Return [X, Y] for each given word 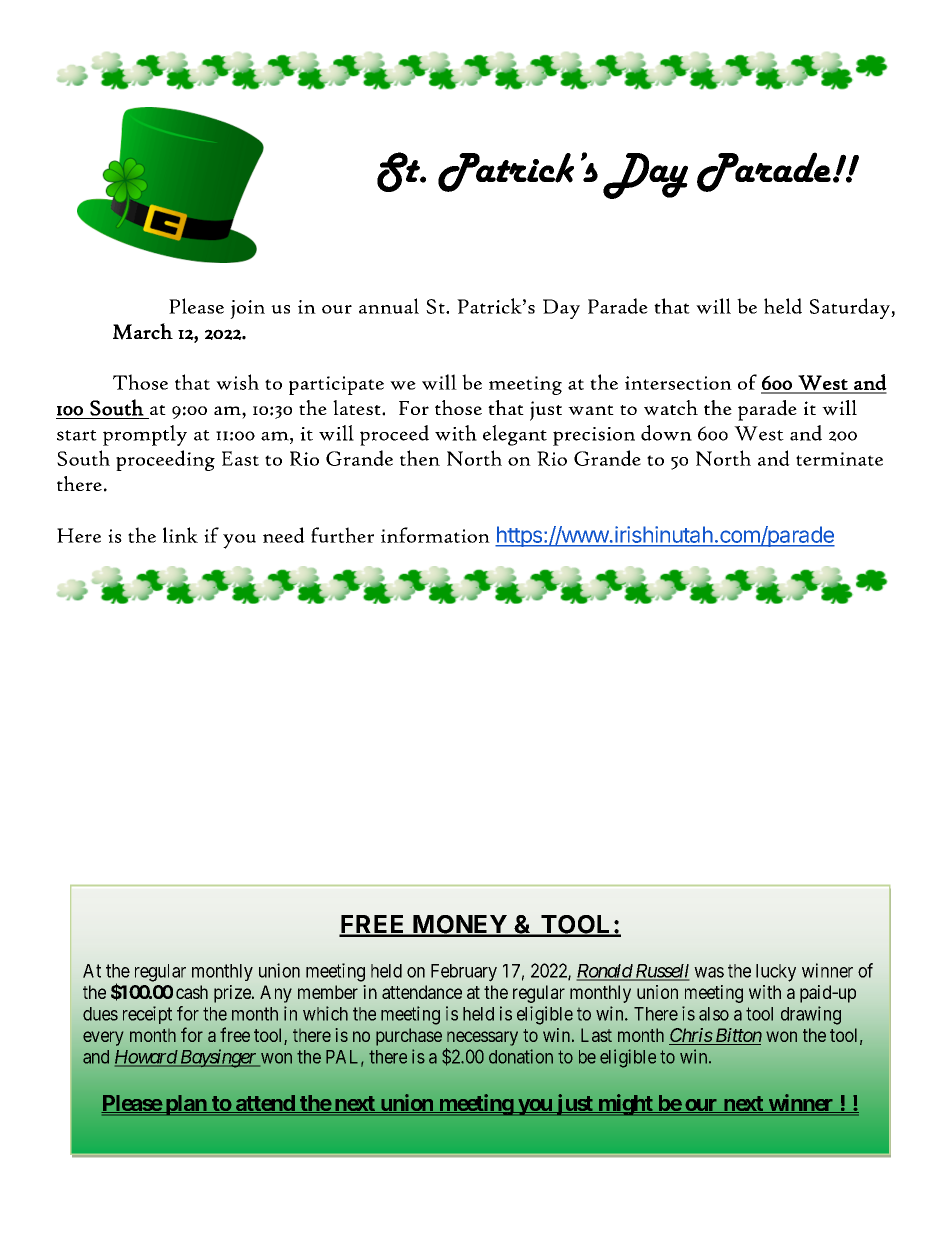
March [143, 331]
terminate [839, 459]
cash [192, 992]
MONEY [459, 925]
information [435, 535]
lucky [776, 973]
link [180, 535]
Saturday [851, 308]
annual [389, 306]
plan [185, 1105]
